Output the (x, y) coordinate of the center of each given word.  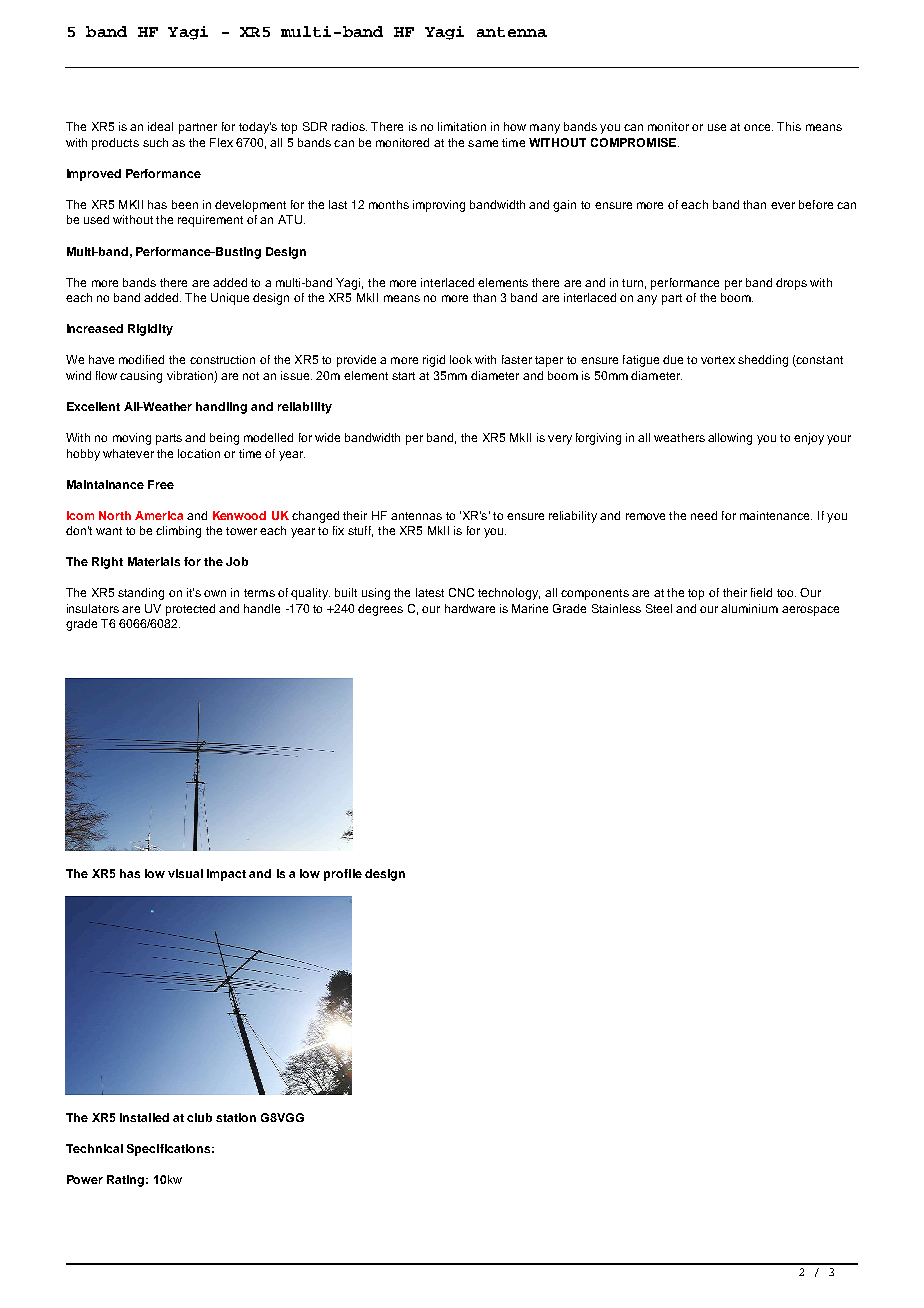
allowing (730, 439)
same (483, 143)
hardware (470, 608)
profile (343, 875)
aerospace (810, 611)
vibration (190, 375)
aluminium (749, 608)
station (236, 1117)
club (199, 1117)
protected (190, 610)
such (155, 142)
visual (185, 873)
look (461, 359)
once (758, 127)
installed (144, 1117)
